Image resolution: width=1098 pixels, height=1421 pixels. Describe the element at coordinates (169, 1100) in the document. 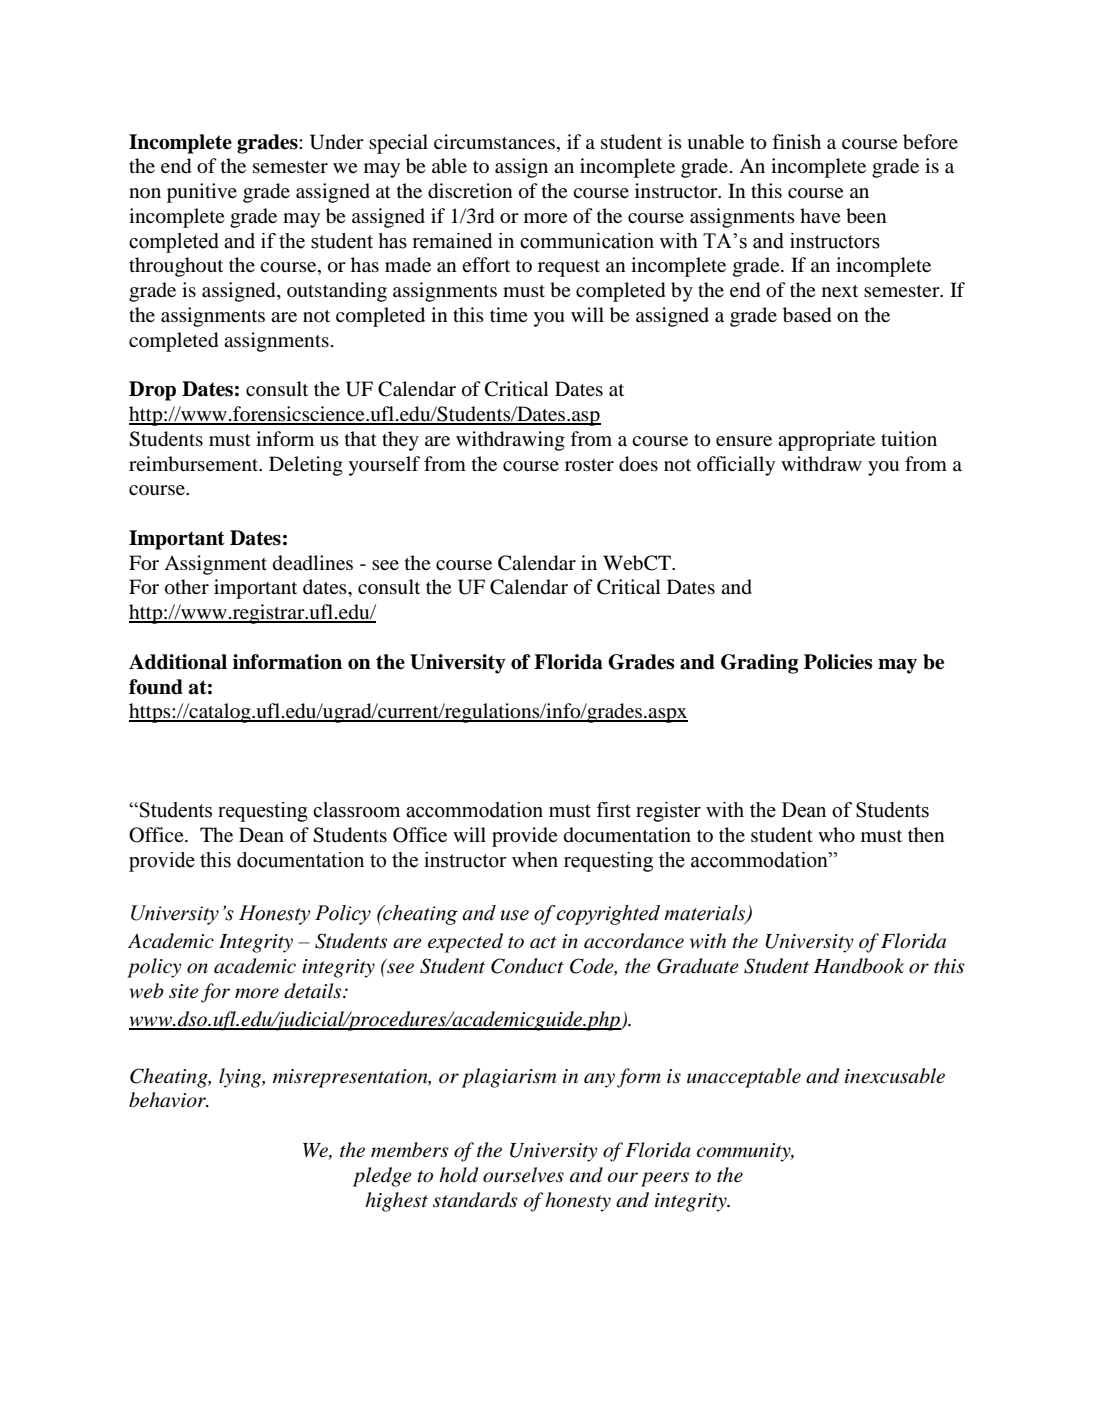

I see `behavior` at that location.
